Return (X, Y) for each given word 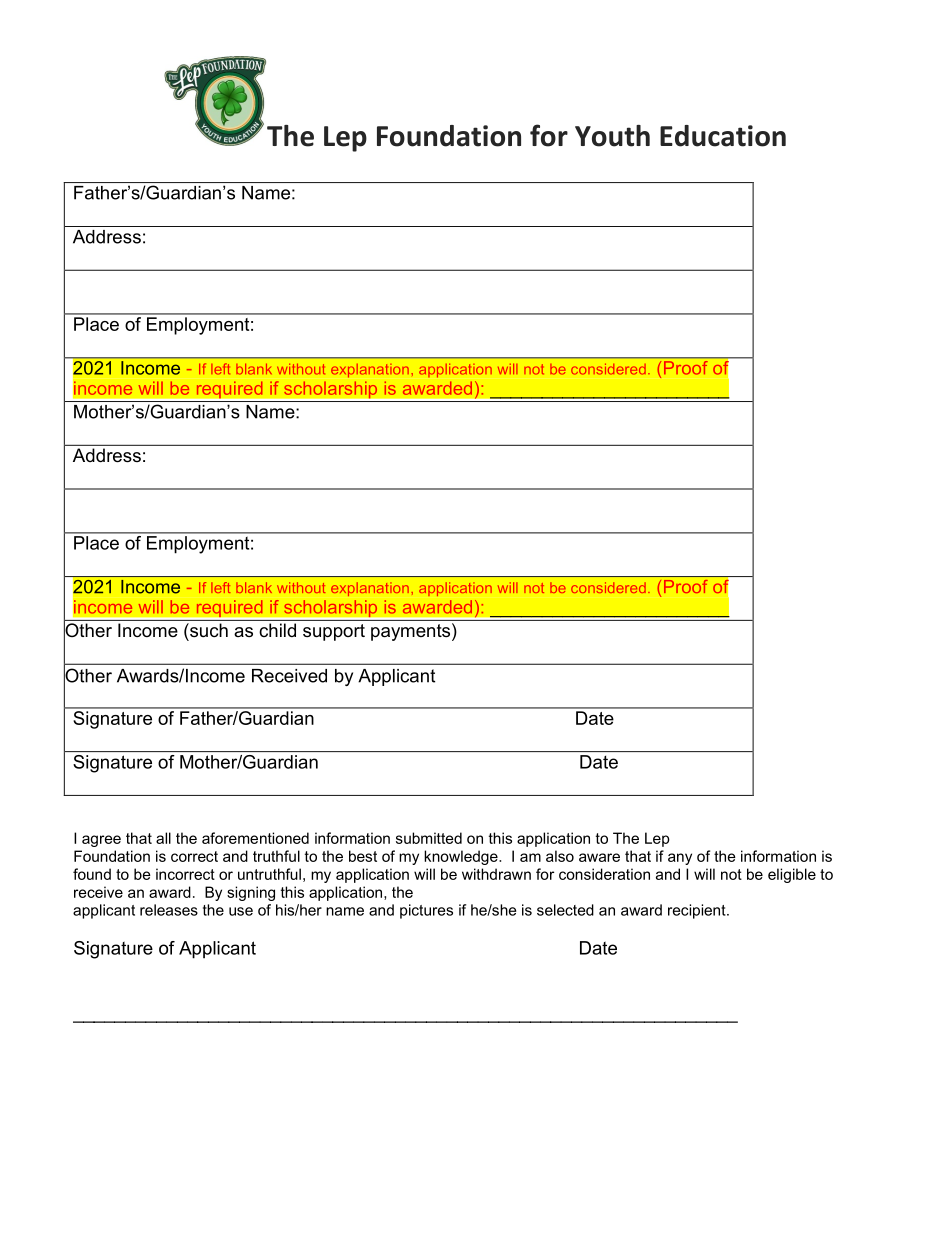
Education (723, 136)
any (680, 859)
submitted (429, 838)
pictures (426, 911)
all (163, 838)
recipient (698, 911)
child (278, 630)
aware (599, 857)
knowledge (462, 857)
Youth (612, 136)
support (334, 632)
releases (169, 910)
